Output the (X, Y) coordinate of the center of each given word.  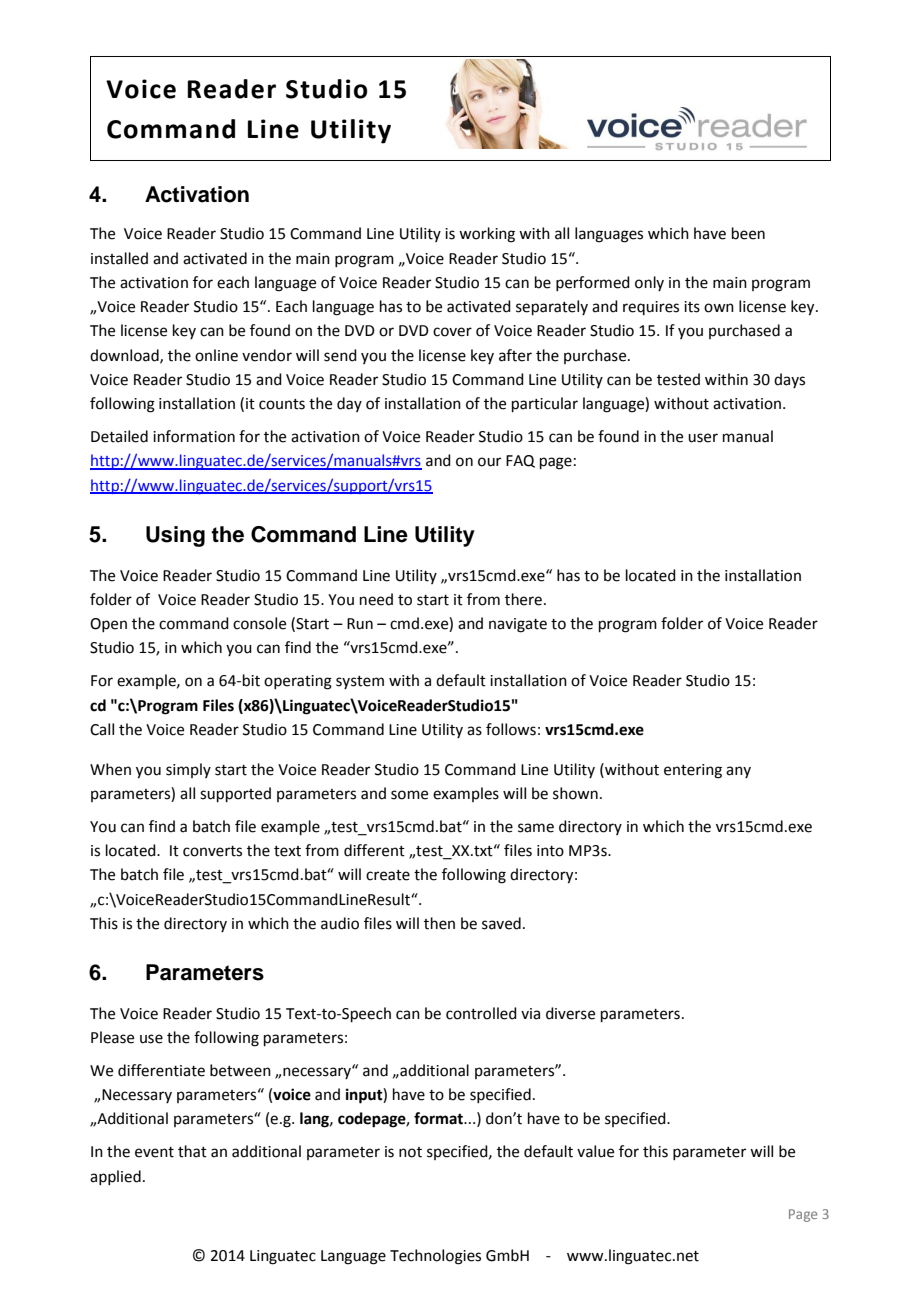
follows (511, 729)
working (487, 235)
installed (119, 258)
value (595, 1151)
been (748, 233)
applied (115, 1177)
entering (693, 771)
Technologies (435, 1257)
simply (188, 770)
